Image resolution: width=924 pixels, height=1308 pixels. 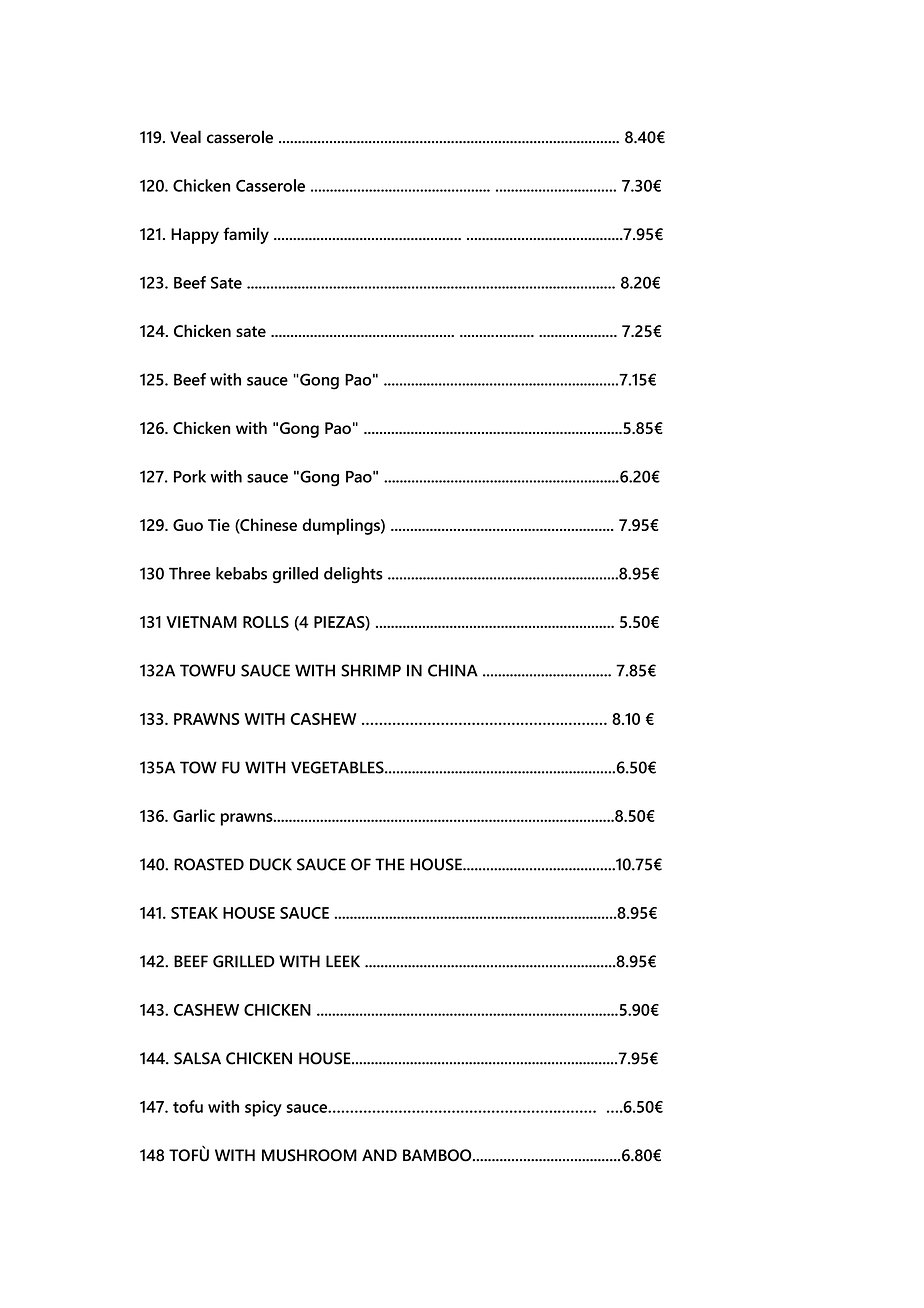 What do you see at coordinates (246, 235) in the screenshot?
I see `family` at bounding box center [246, 235].
